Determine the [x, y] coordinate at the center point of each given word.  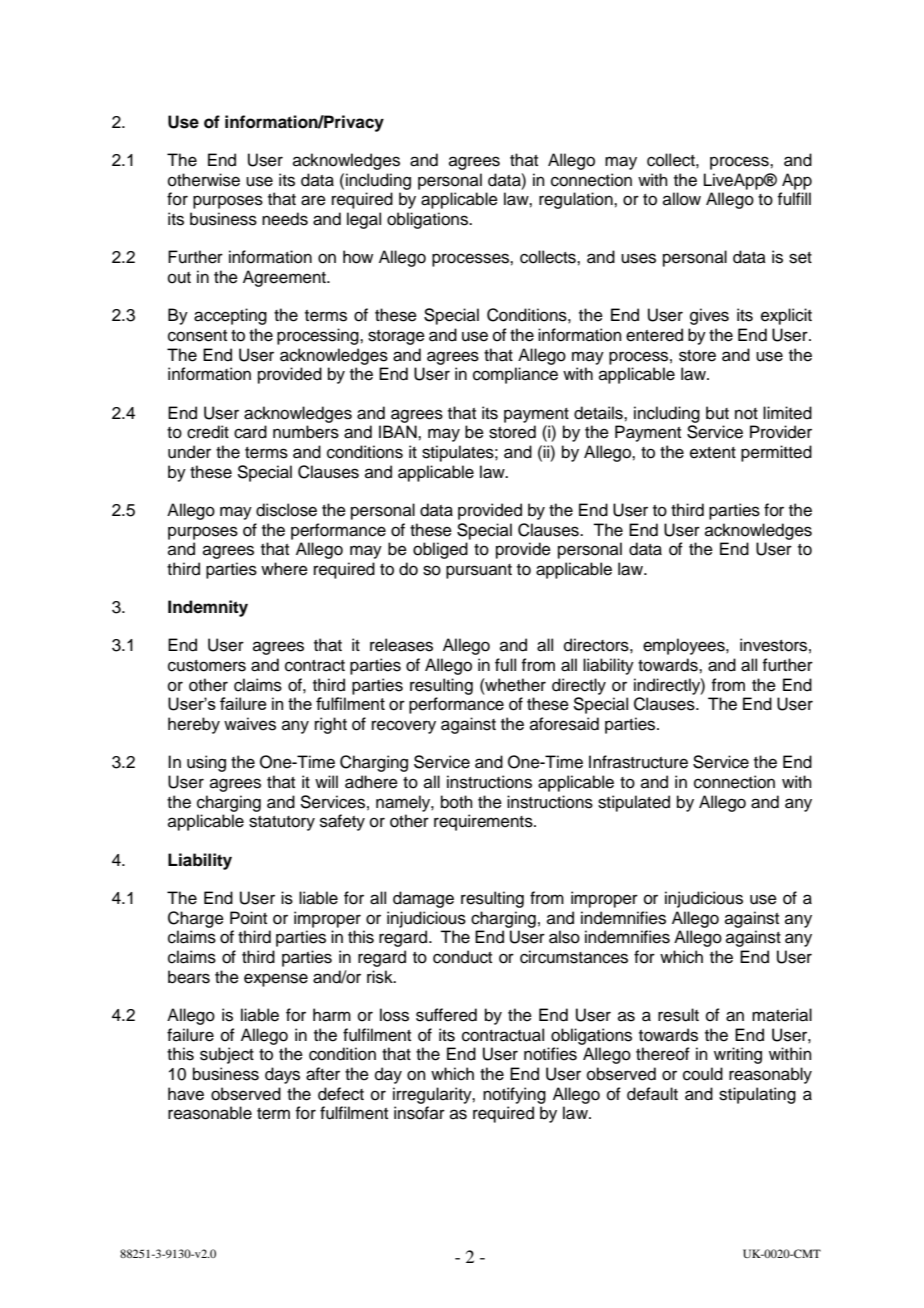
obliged [440, 550]
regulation [577, 200]
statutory [282, 823]
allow [682, 199]
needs [285, 219]
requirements [484, 822]
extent [713, 453]
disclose [286, 510]
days [282, 1075]
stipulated [634, 803]
